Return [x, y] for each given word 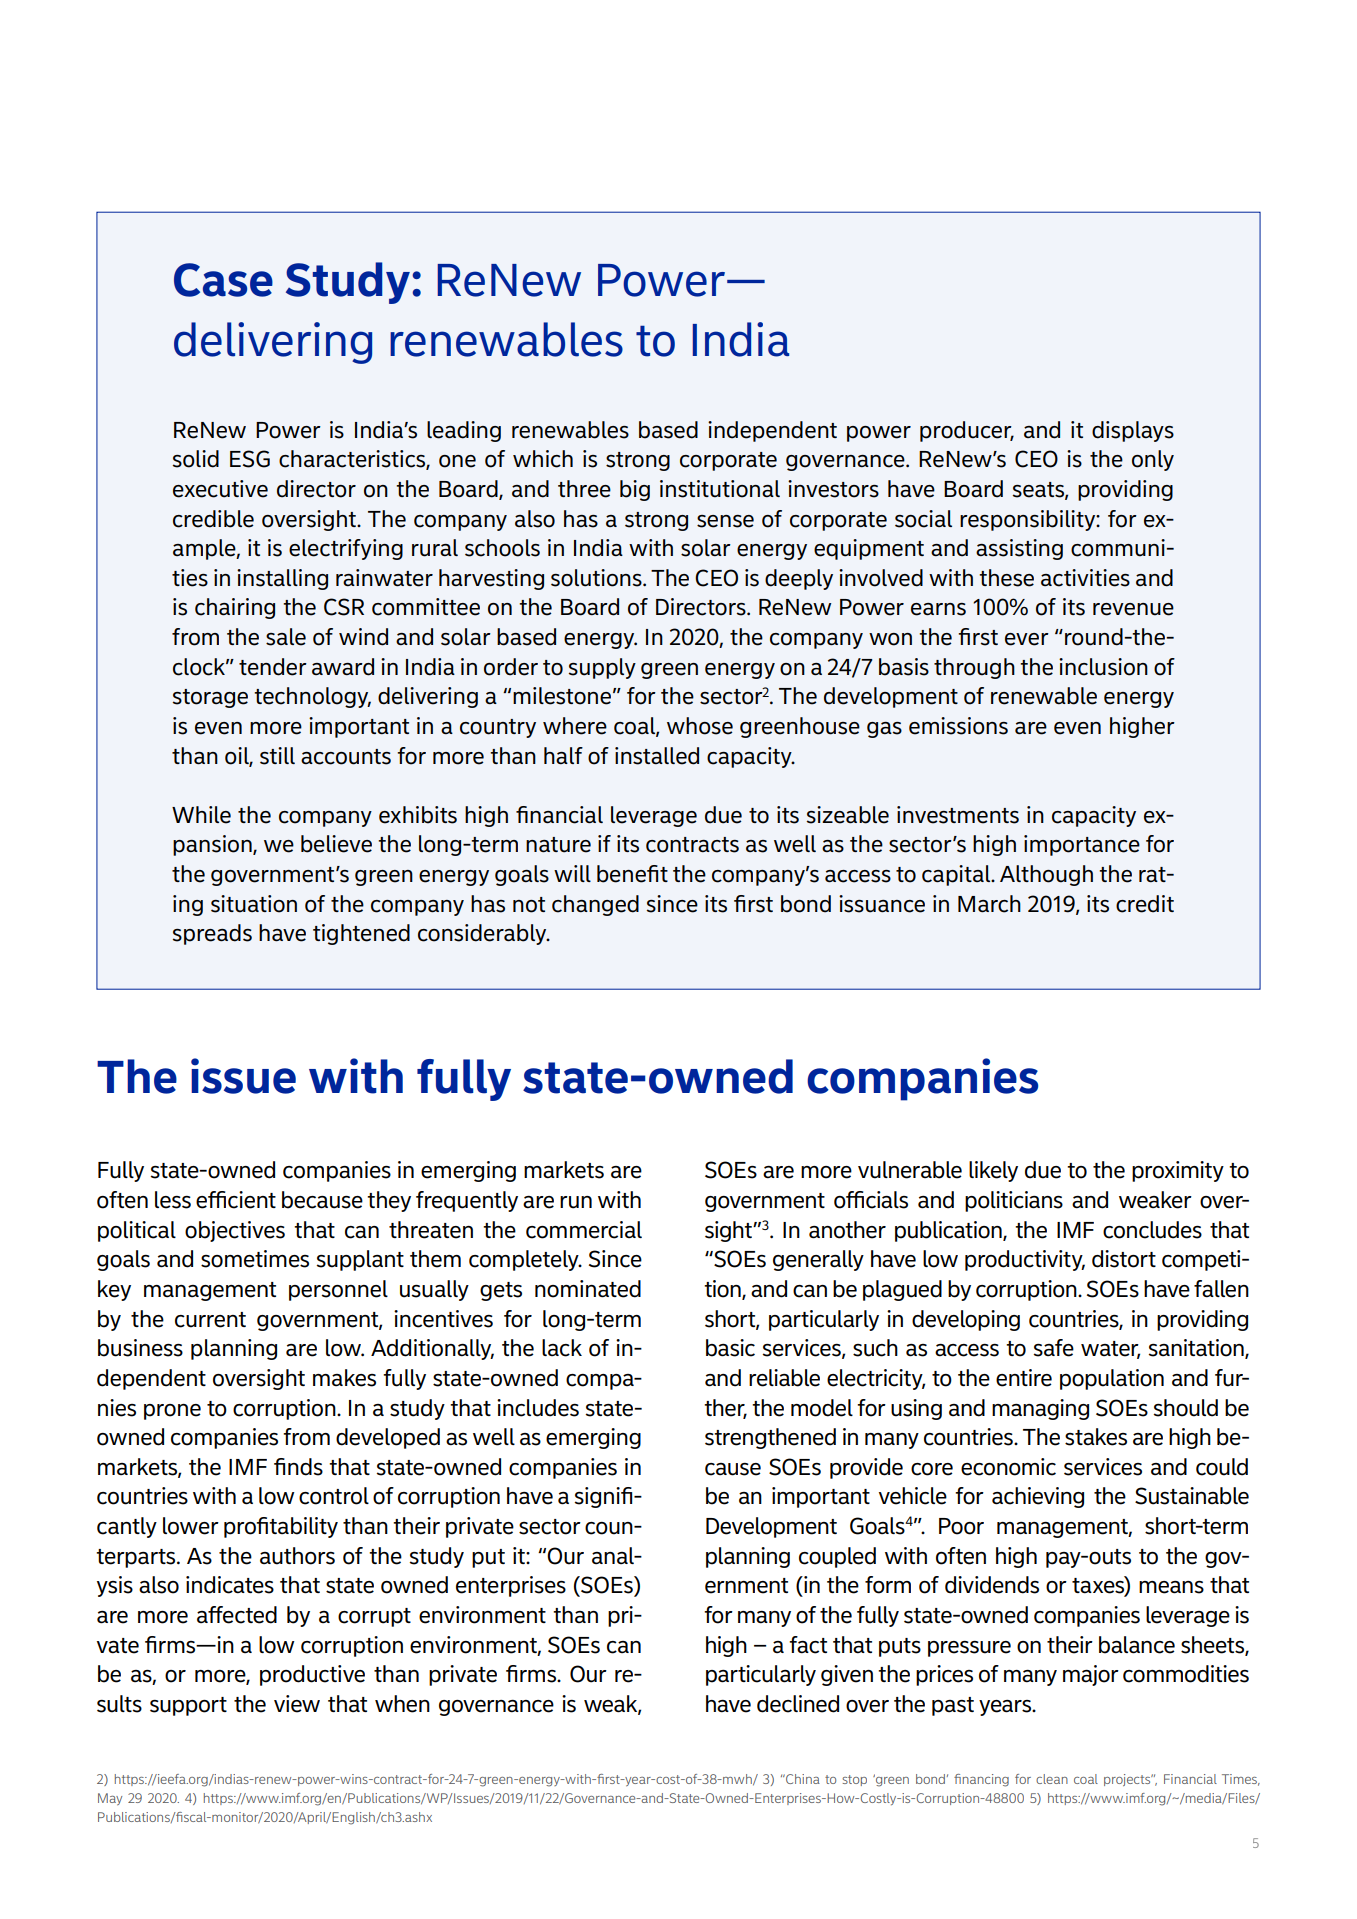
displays [1133, 431]
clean [1052, 1779]
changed [595, 905]
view [297, 1704]
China [802, 1779]
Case [223, 280]
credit [1145, 904]
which [543, 459]
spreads [212, 934]
